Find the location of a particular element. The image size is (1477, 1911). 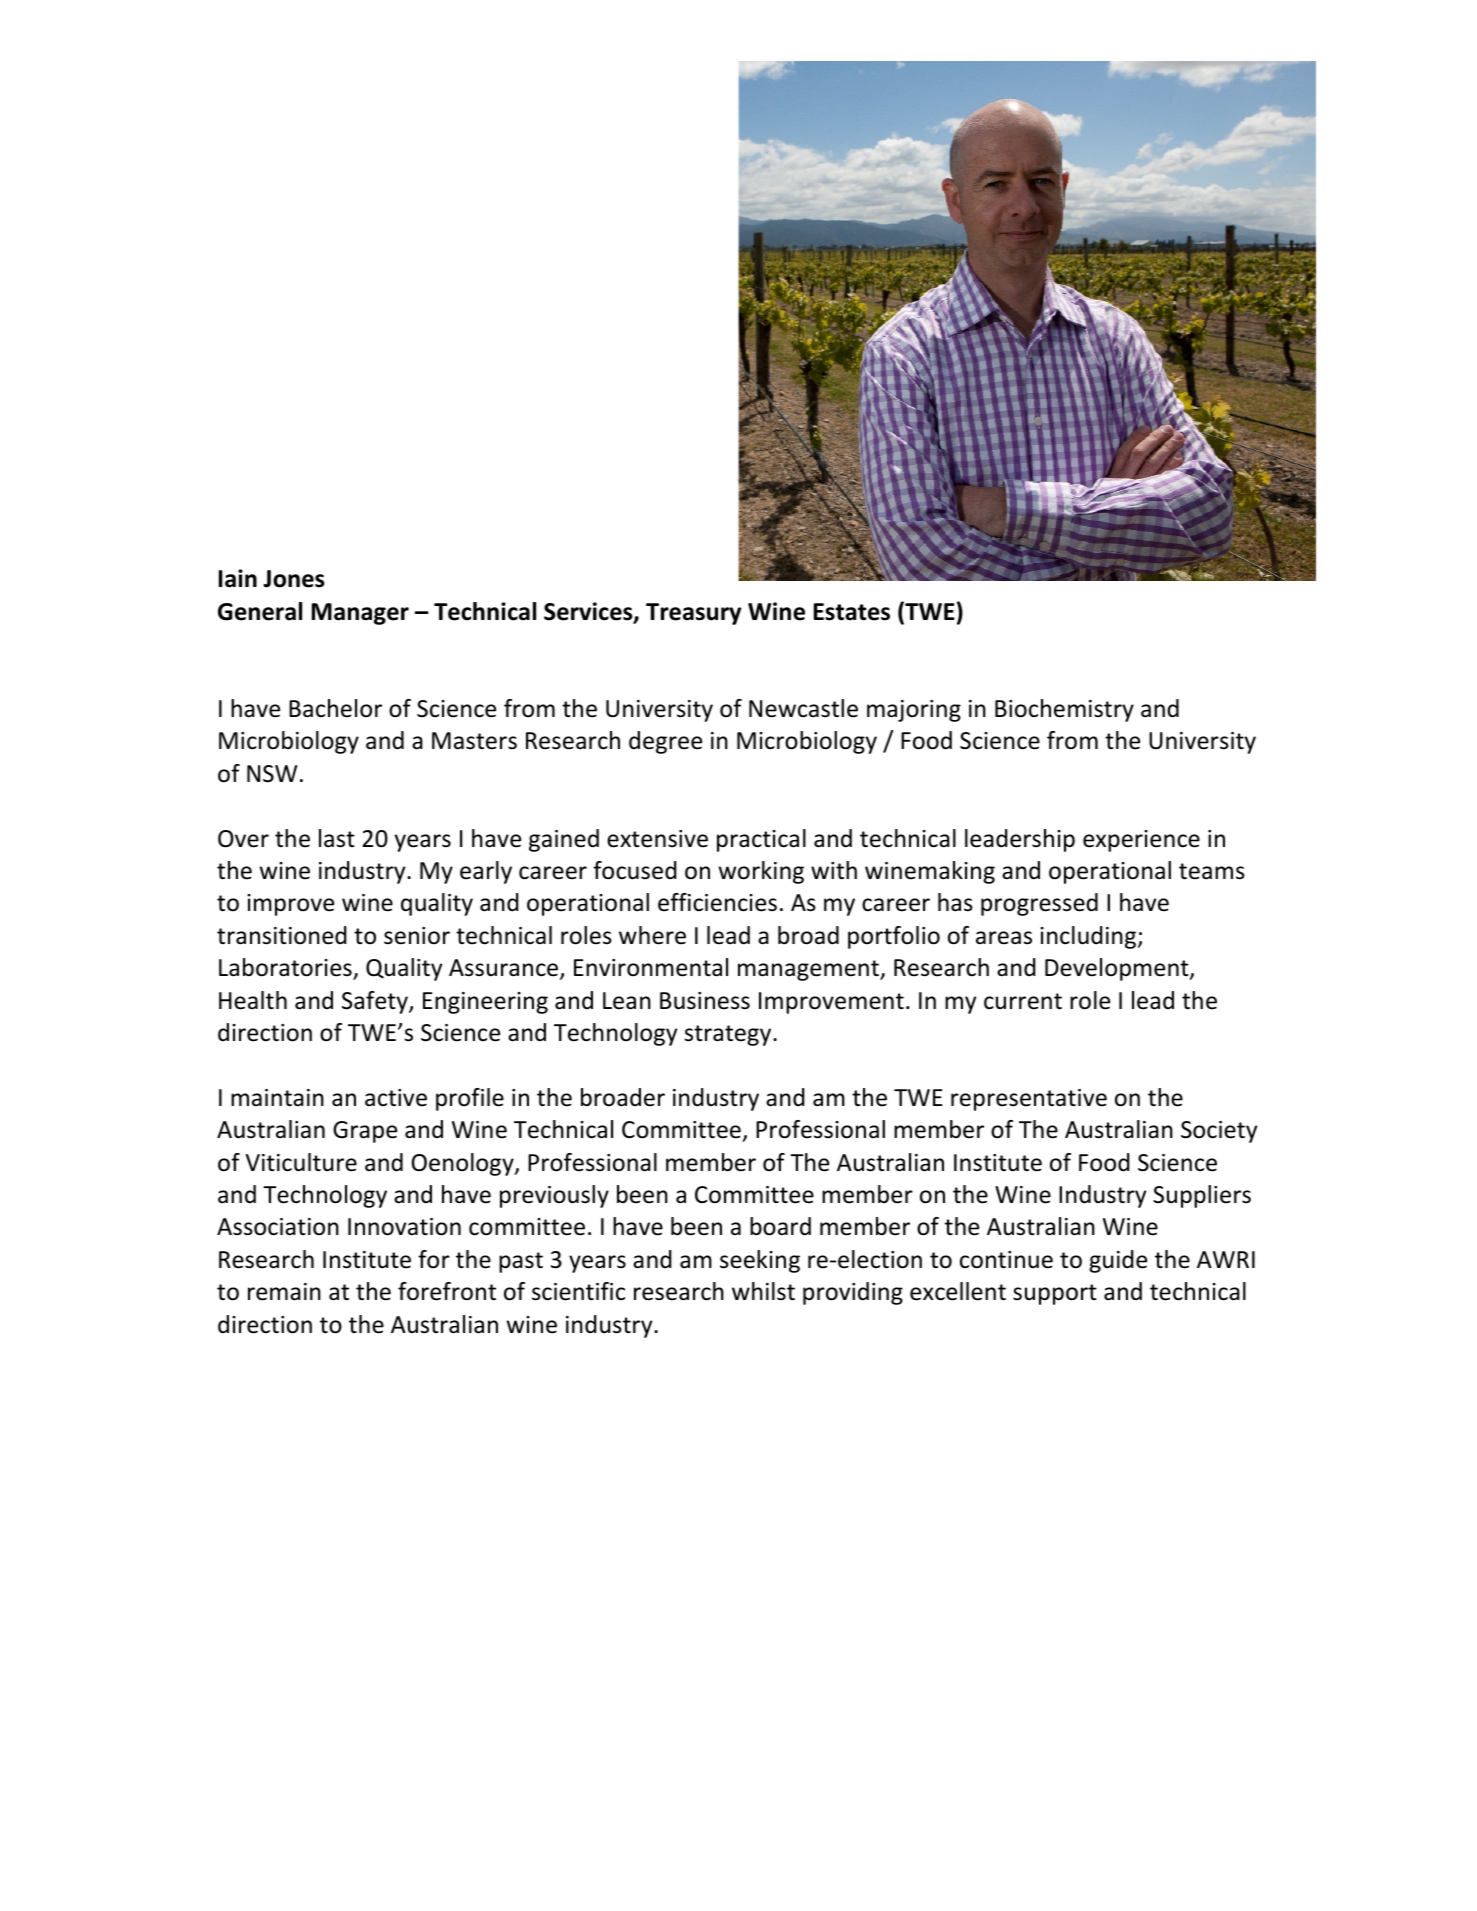

last is located at coordinates (337, 838).
